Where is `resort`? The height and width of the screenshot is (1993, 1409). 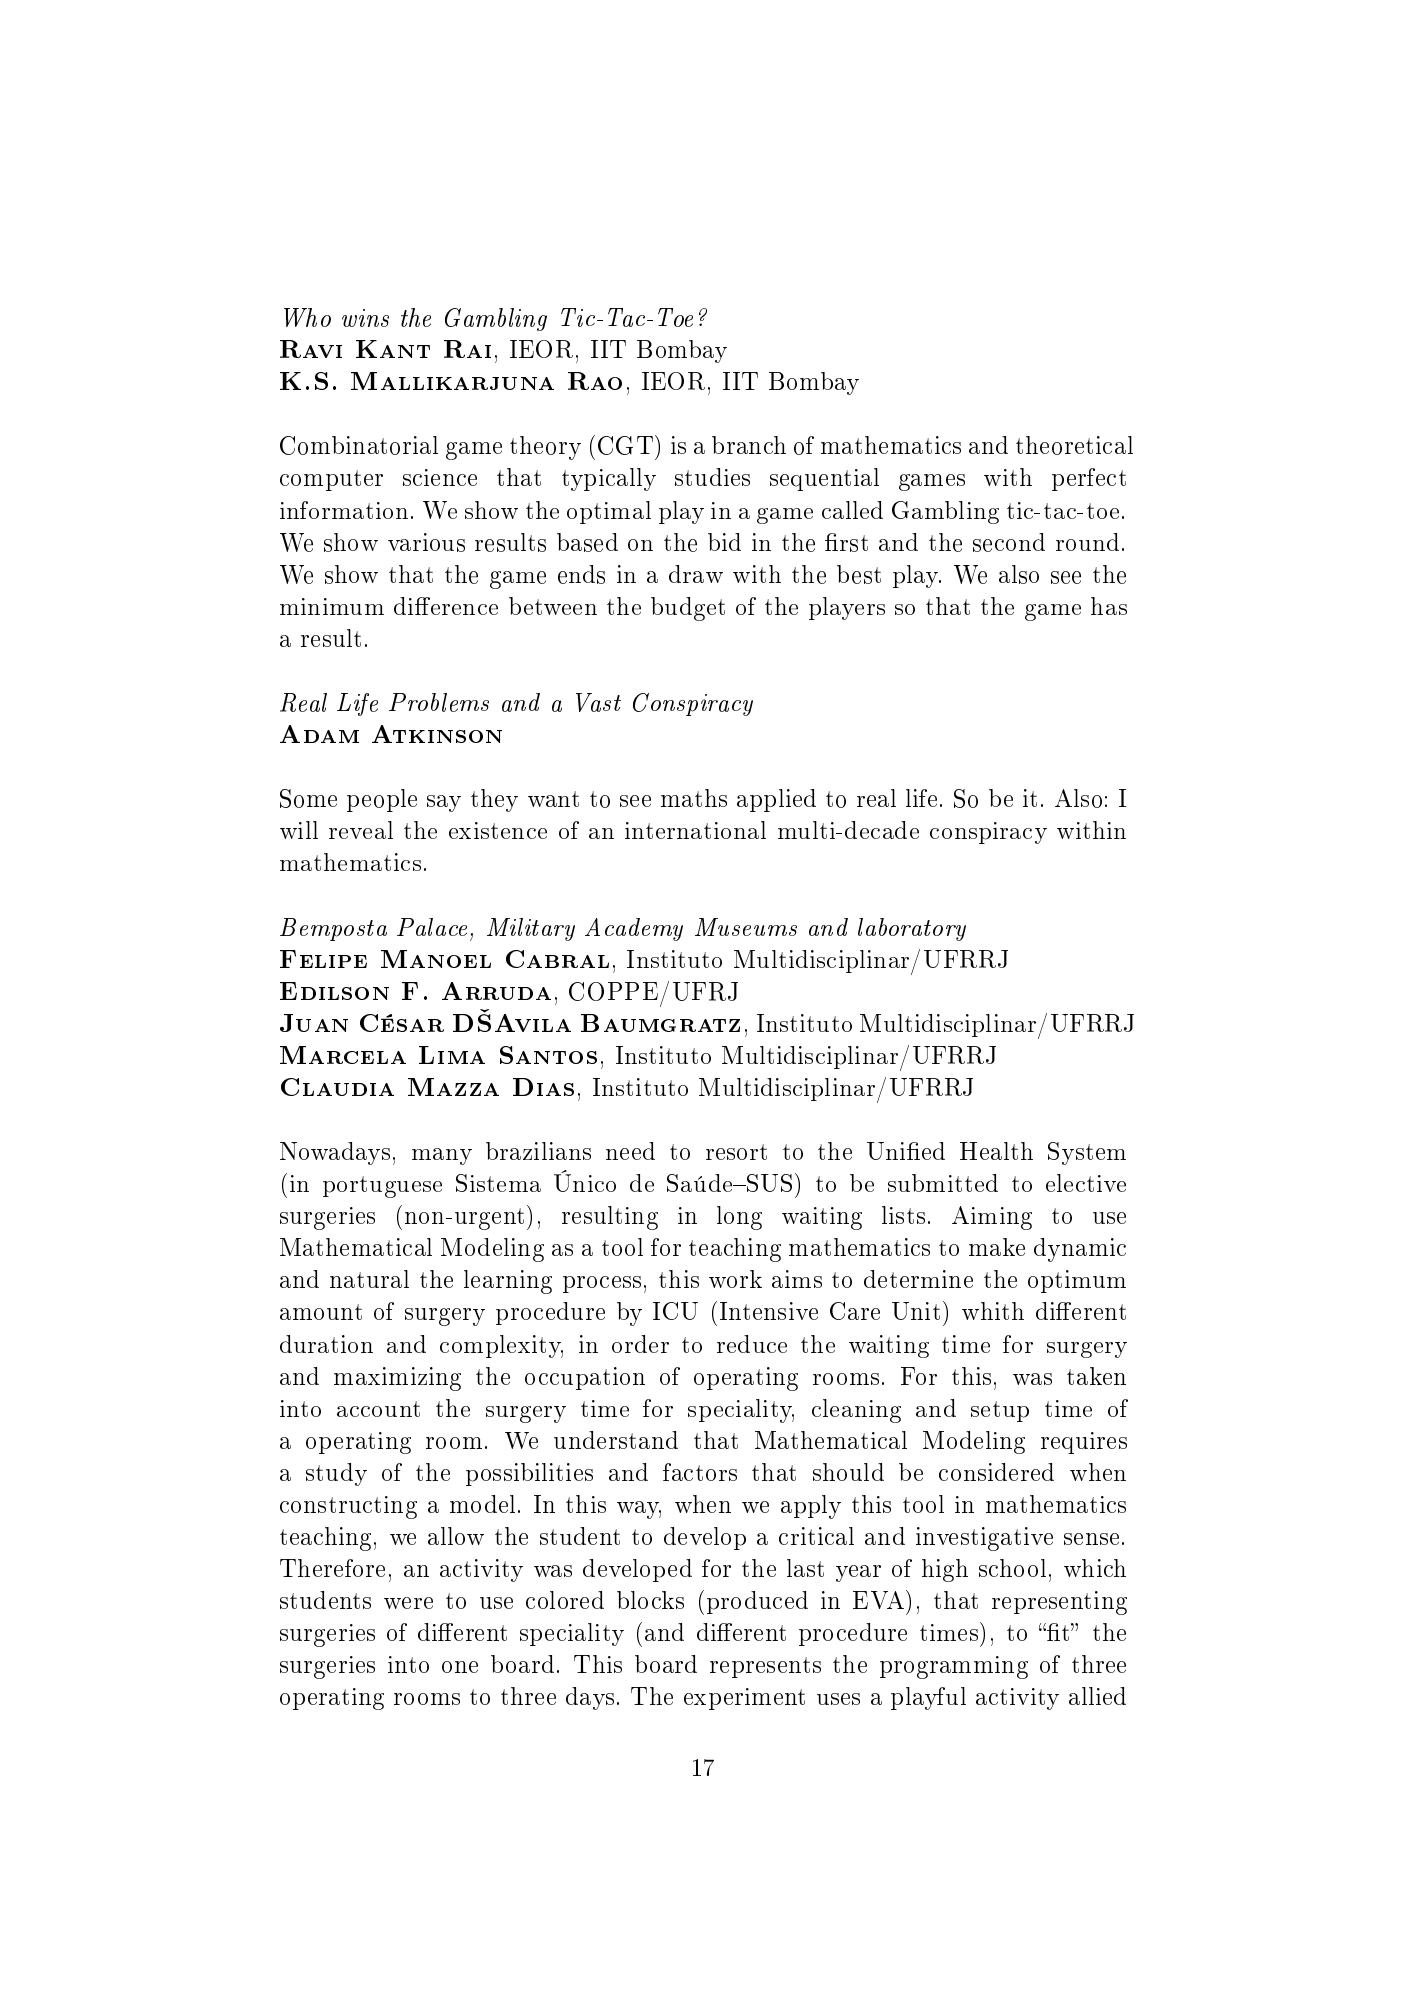 resort is located at coordinates (736, 1152).
